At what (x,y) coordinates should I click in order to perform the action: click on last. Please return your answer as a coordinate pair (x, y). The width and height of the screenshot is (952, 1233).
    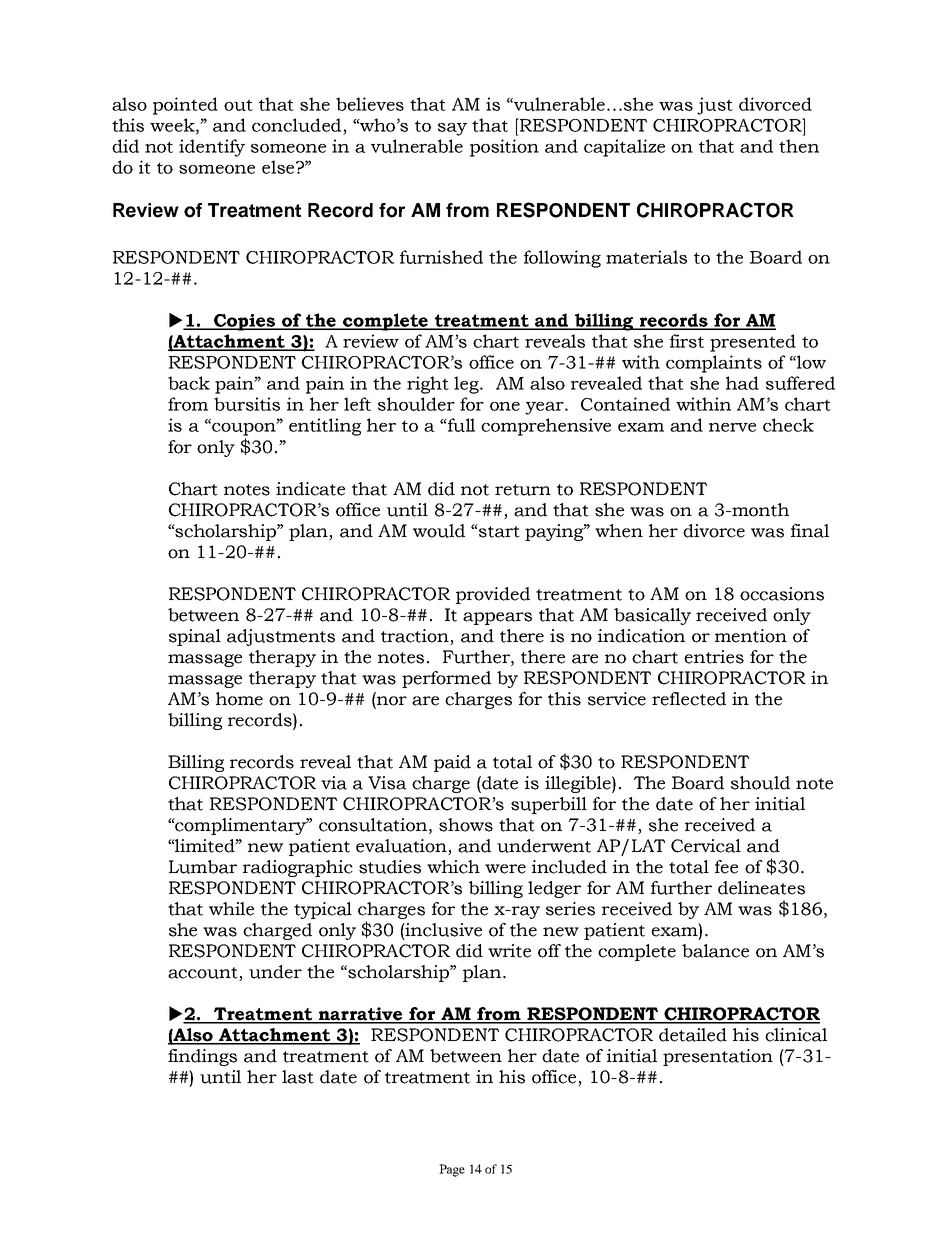
    Looking at the image, I should click on (298, 1077).
